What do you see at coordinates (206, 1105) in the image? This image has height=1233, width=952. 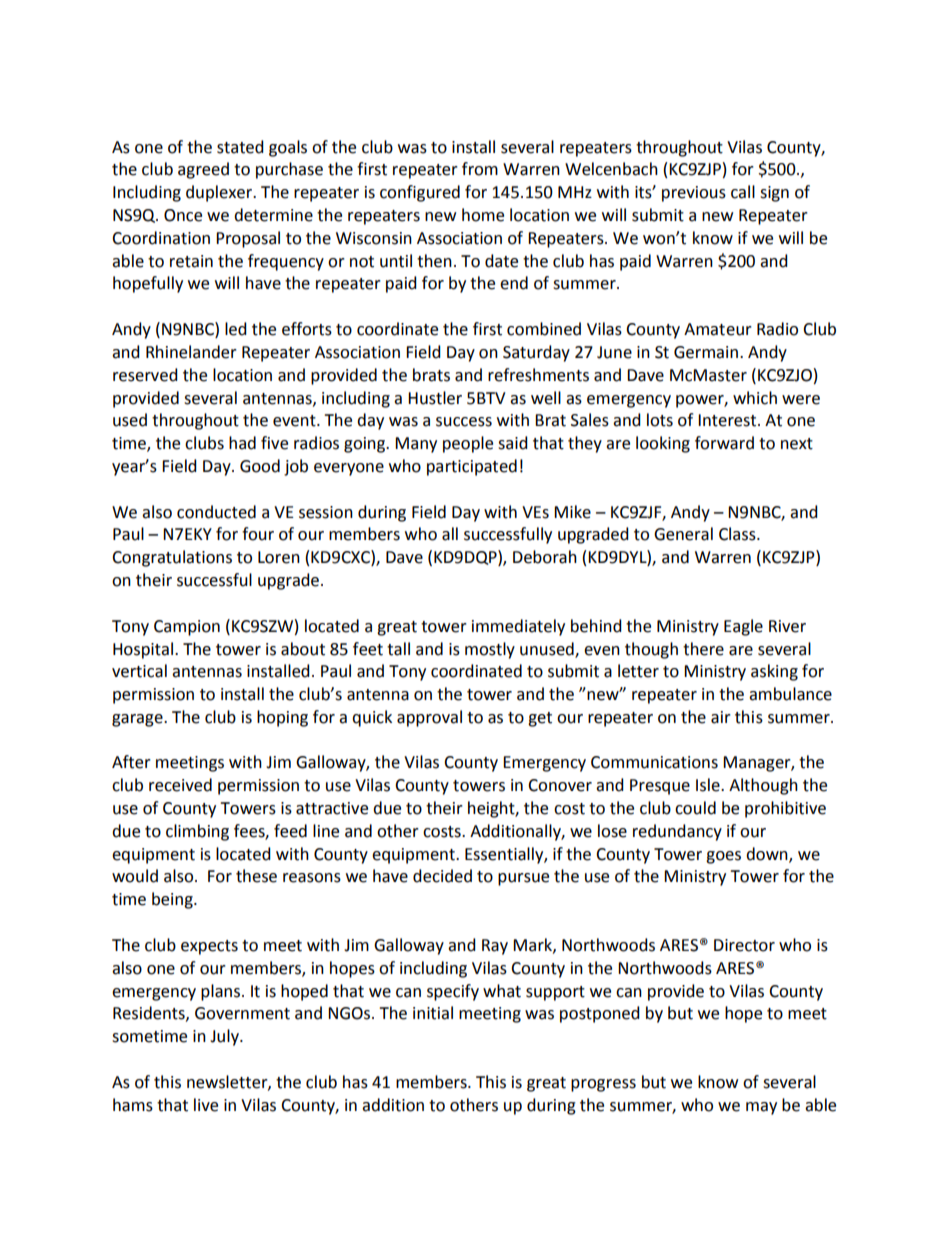 I see `live` at bounding box center [206, 1105].
